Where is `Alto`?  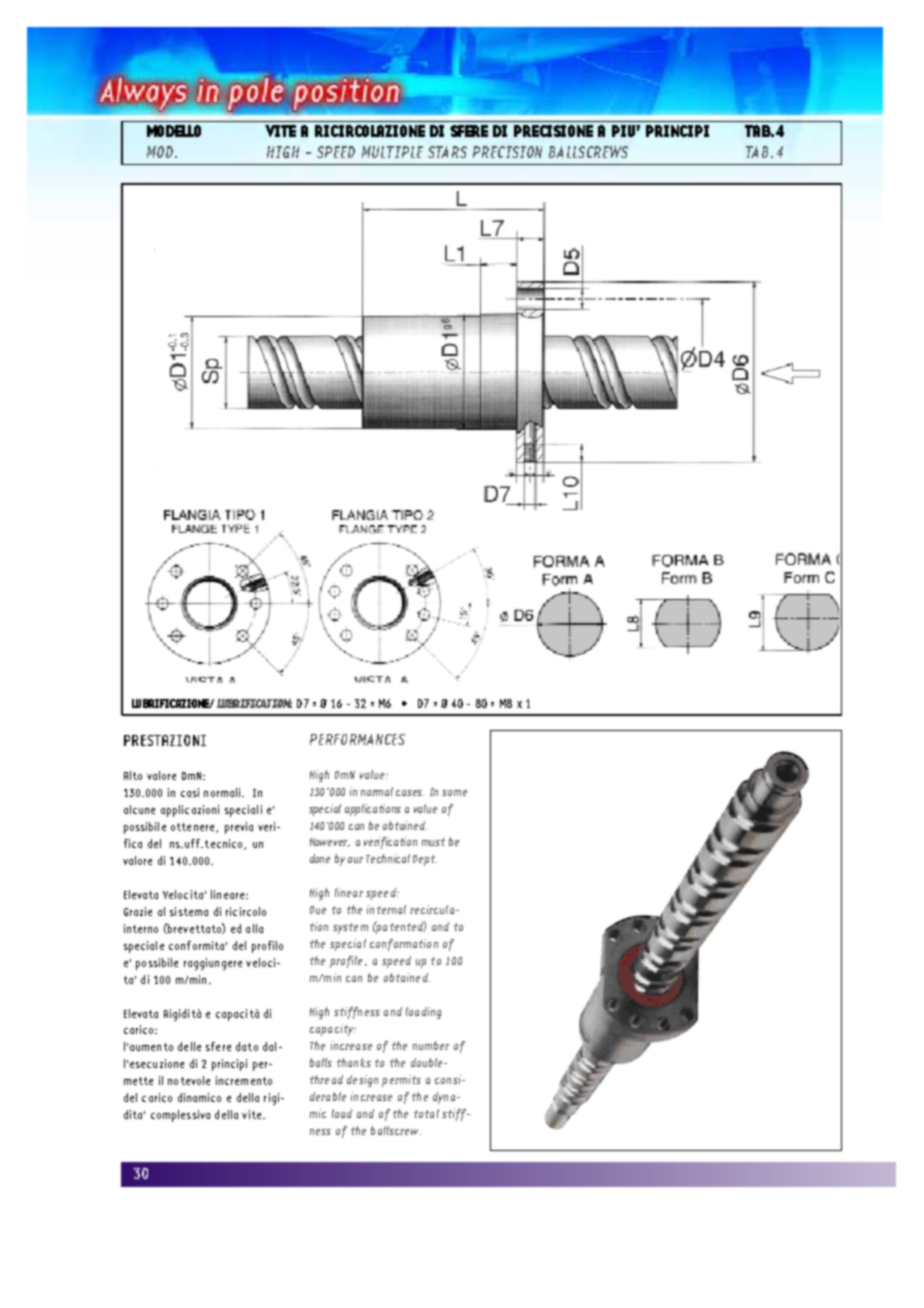 Alto is located at coordinates (133, 775).
